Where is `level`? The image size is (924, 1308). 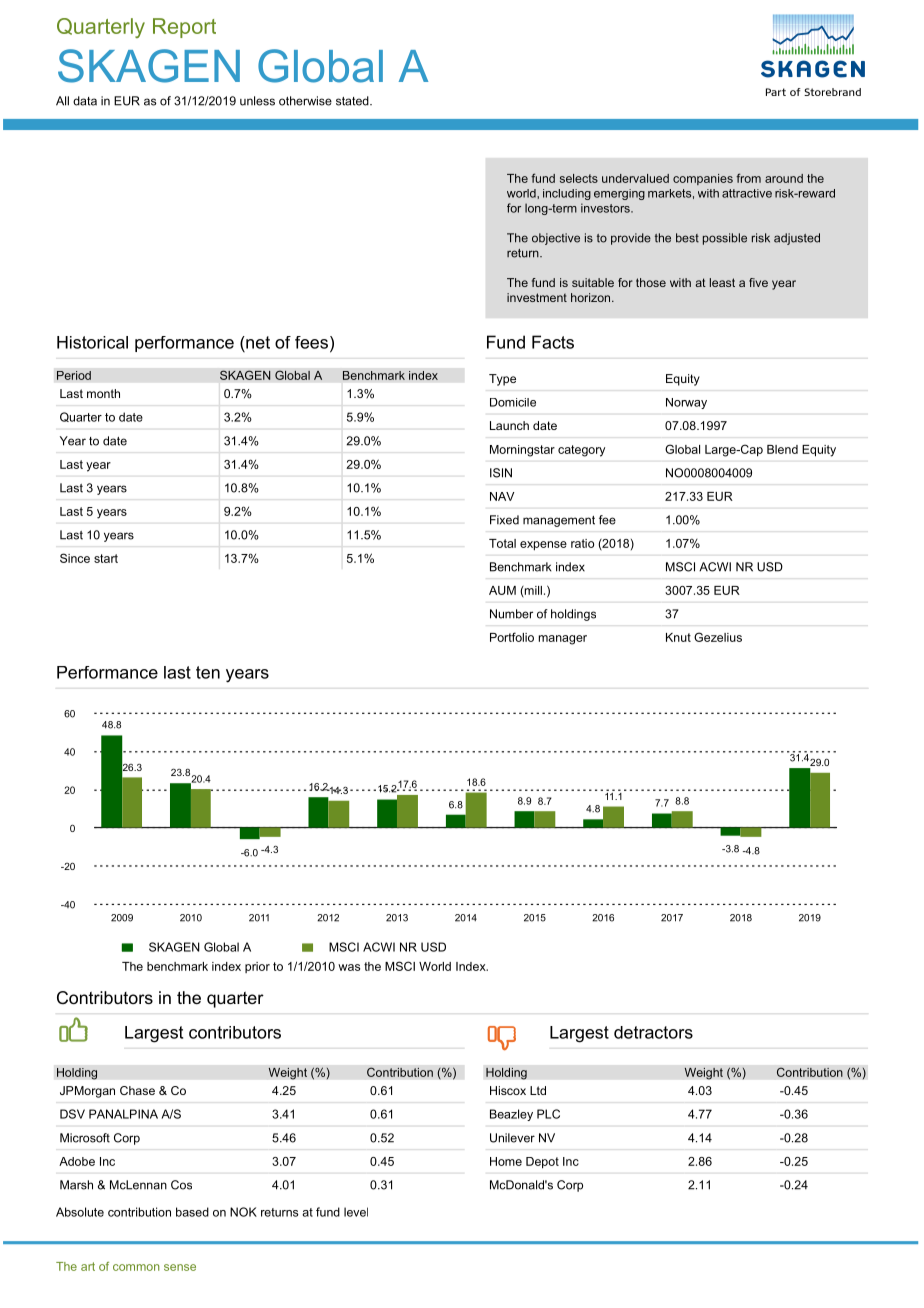 level is located at coordinates (356, 1212).
